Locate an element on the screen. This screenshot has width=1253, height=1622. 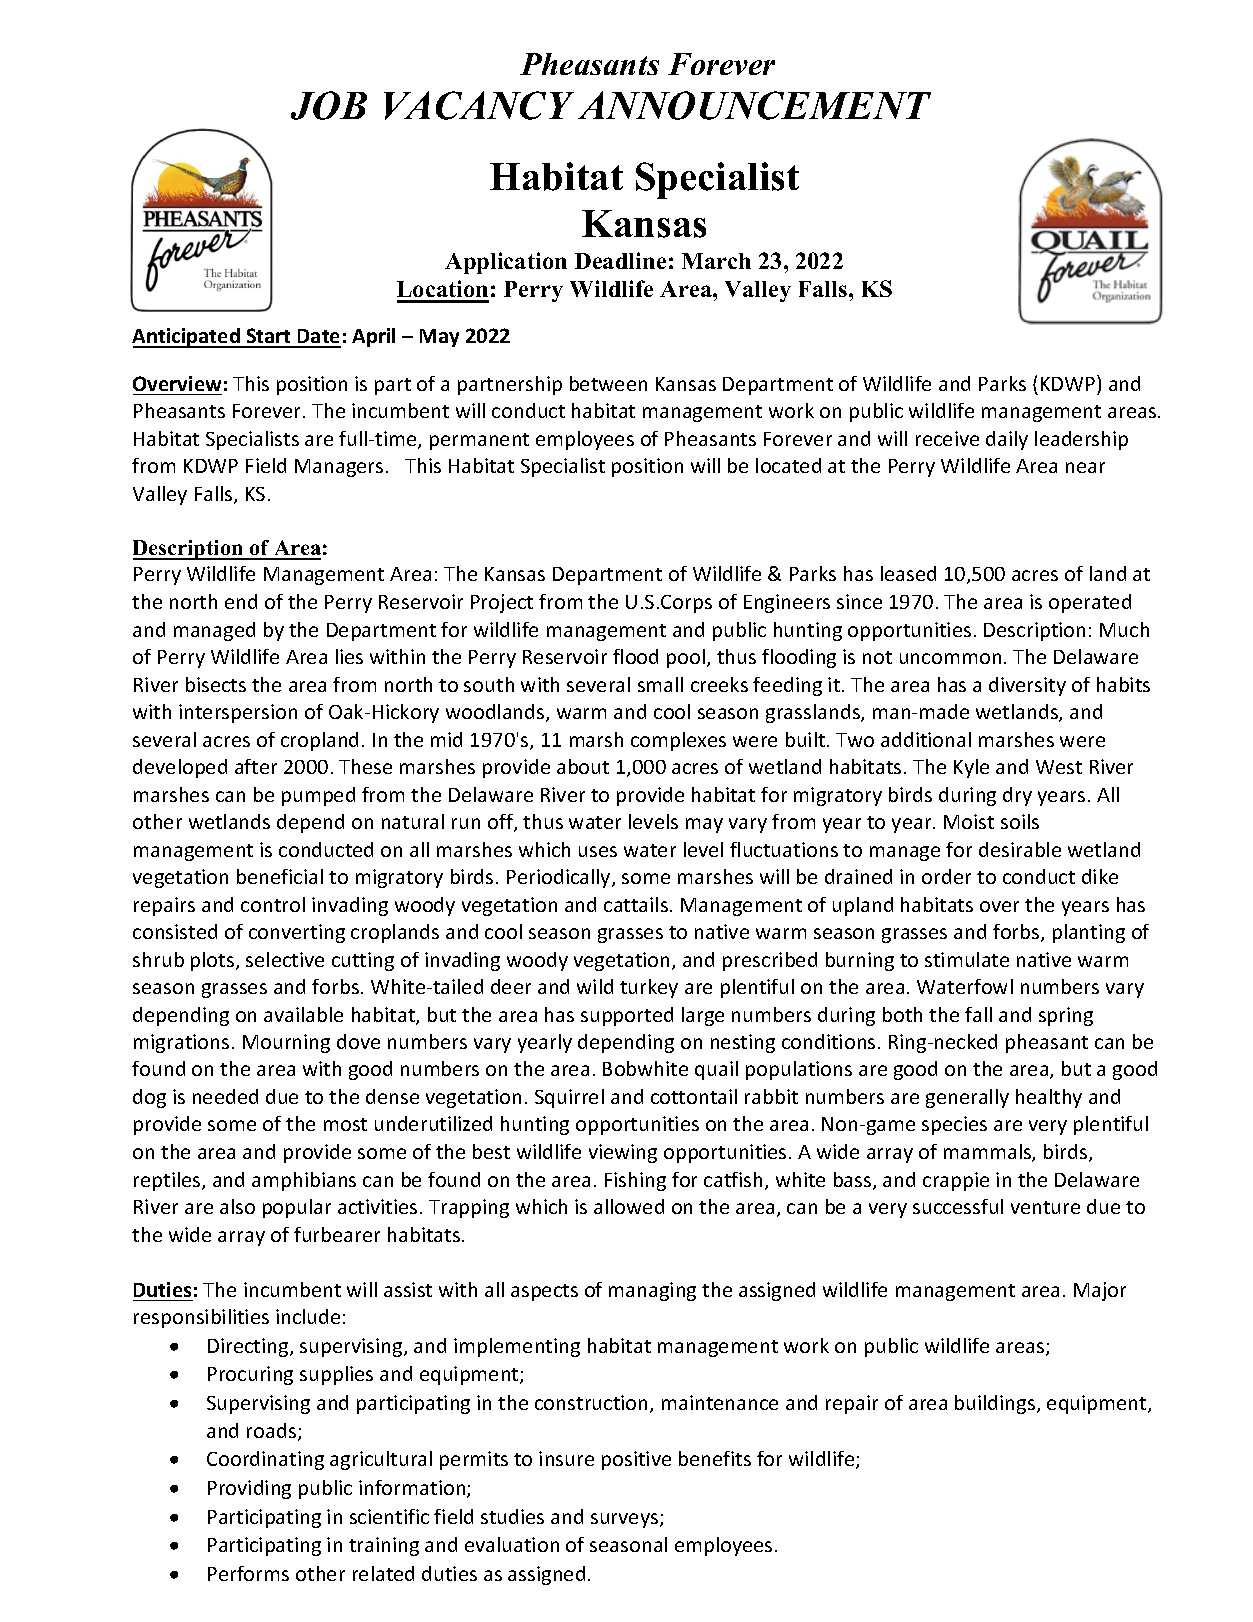
March is located at coordinates (716, 261).
